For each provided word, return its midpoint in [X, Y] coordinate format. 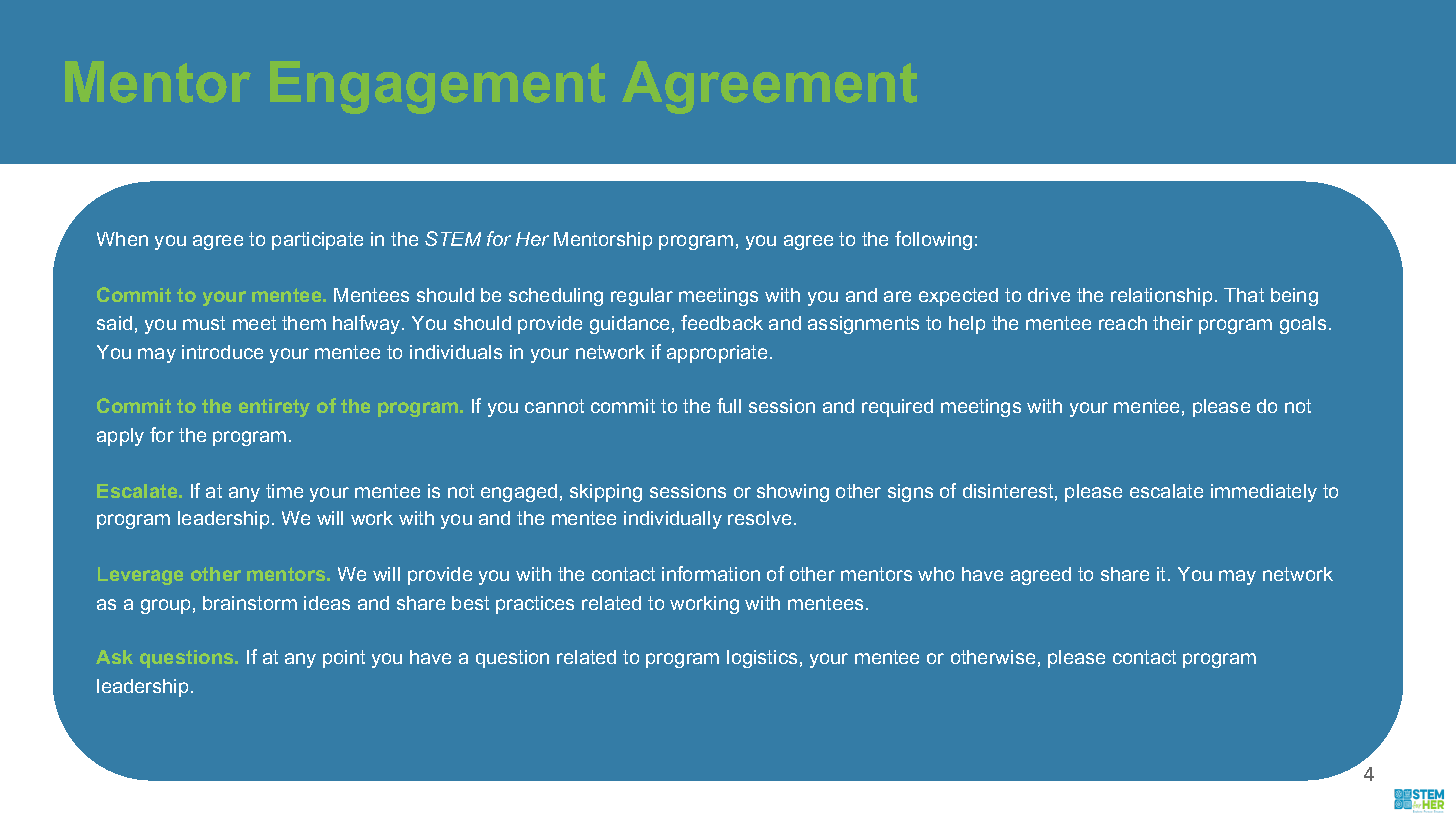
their [1173, 323]
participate [317, 241]
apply [120, 437]
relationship [1161, 297]
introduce [222, 352]
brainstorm [250, 603]
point [344, 659]
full [729, 405]
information [711, 573]
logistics [762, 659]
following [933, 240]
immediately [1264, 493]
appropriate [717, 354]
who [936, 574]
